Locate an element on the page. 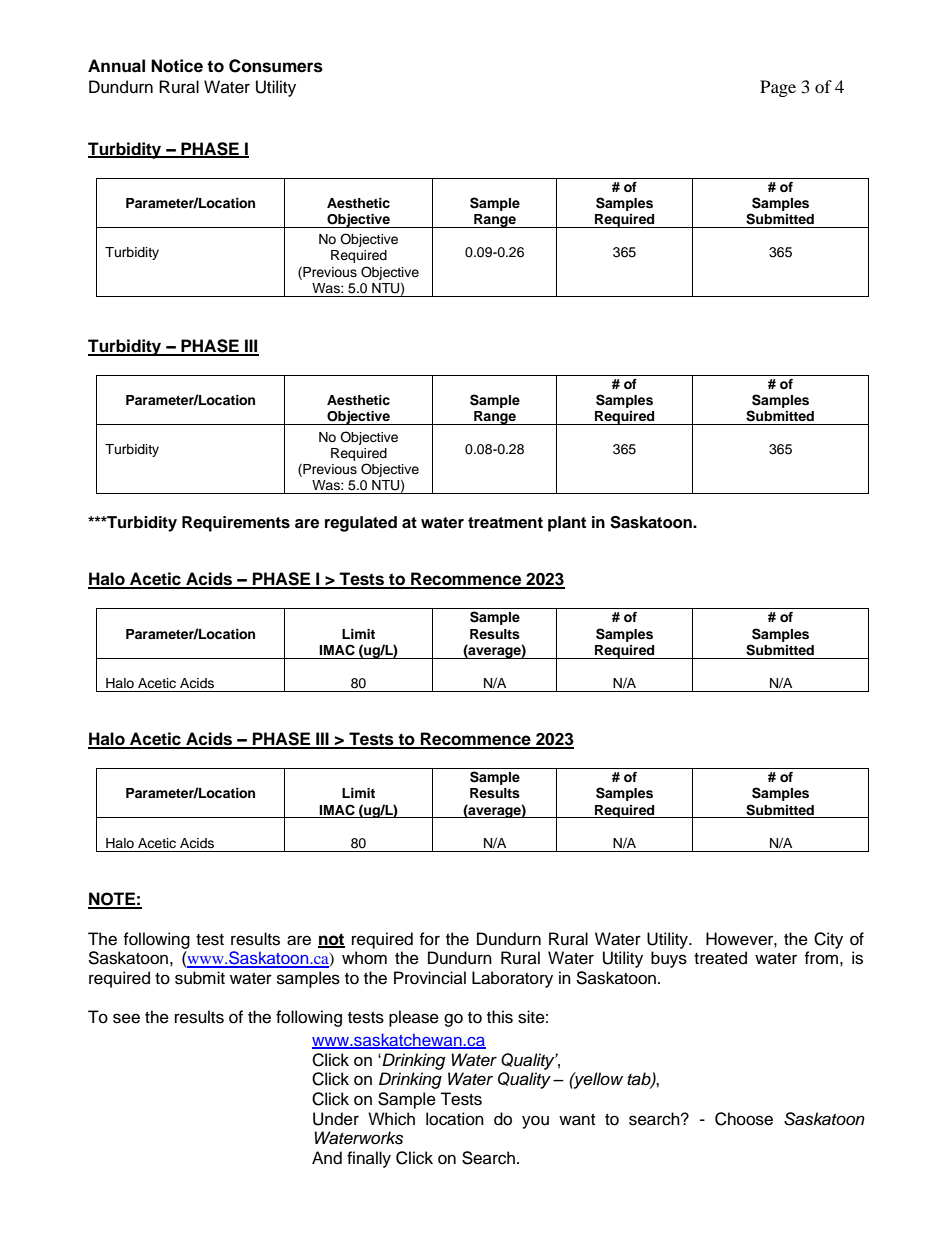 This image has height=1233, width=952. whom is located at coordinates (364, 958).
